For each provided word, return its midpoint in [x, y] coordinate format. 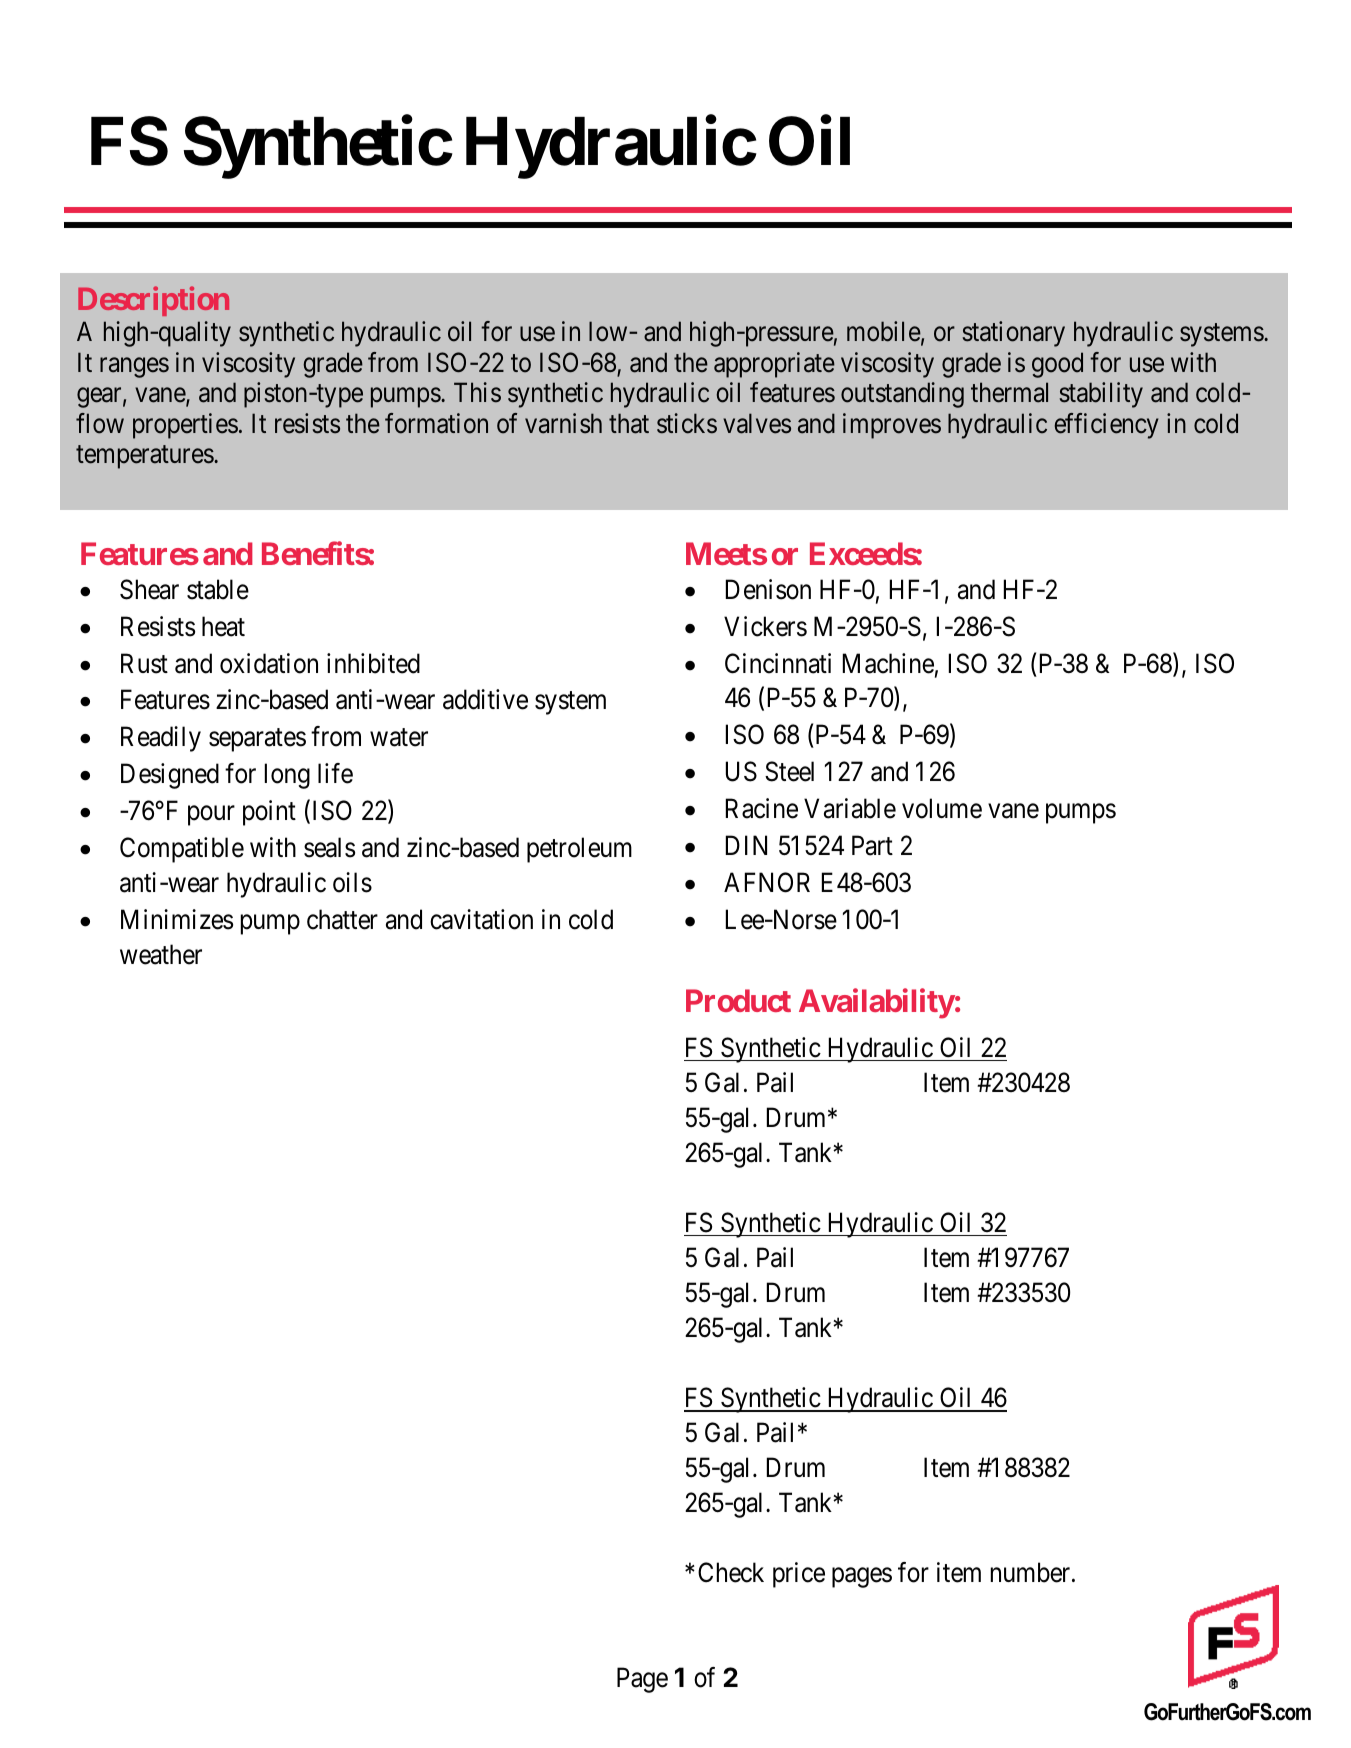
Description [153, 301]
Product [738, 1000]
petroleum [579, 850]
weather [161, 954]
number [1032, 1572]
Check [731, 1572]
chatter [342, 919]
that [629, 423]
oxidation [269, 663]
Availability [877, 1004]
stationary [1013, 334]
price [799, 1575]
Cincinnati [778, 663]
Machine [888, 663]
